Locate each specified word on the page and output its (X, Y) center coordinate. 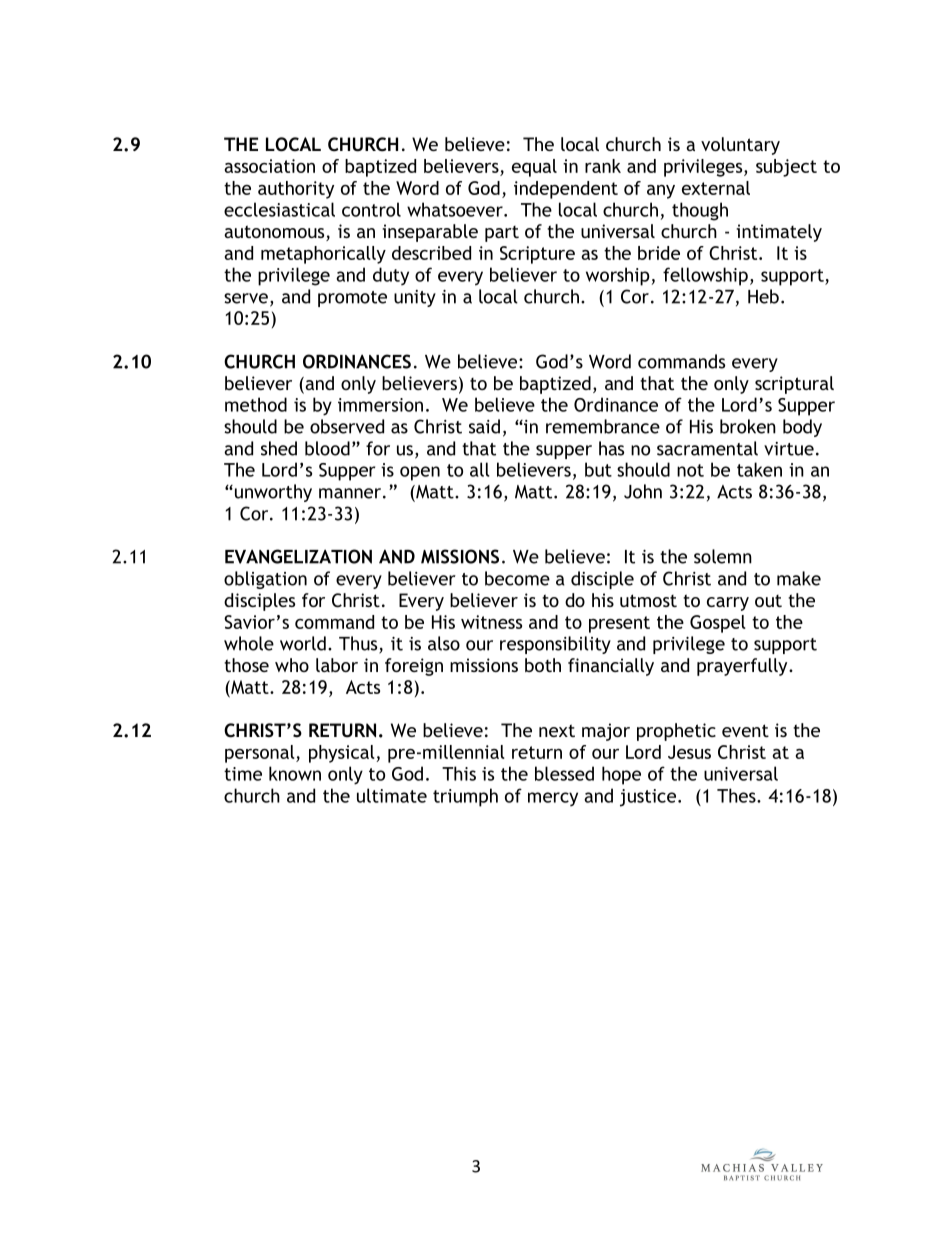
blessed (564, 773)
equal (534, 168)
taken (759, 469)
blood (327, 448)
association (269, 166)
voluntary (740, 146)
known (295, 773)
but (598, 469)
